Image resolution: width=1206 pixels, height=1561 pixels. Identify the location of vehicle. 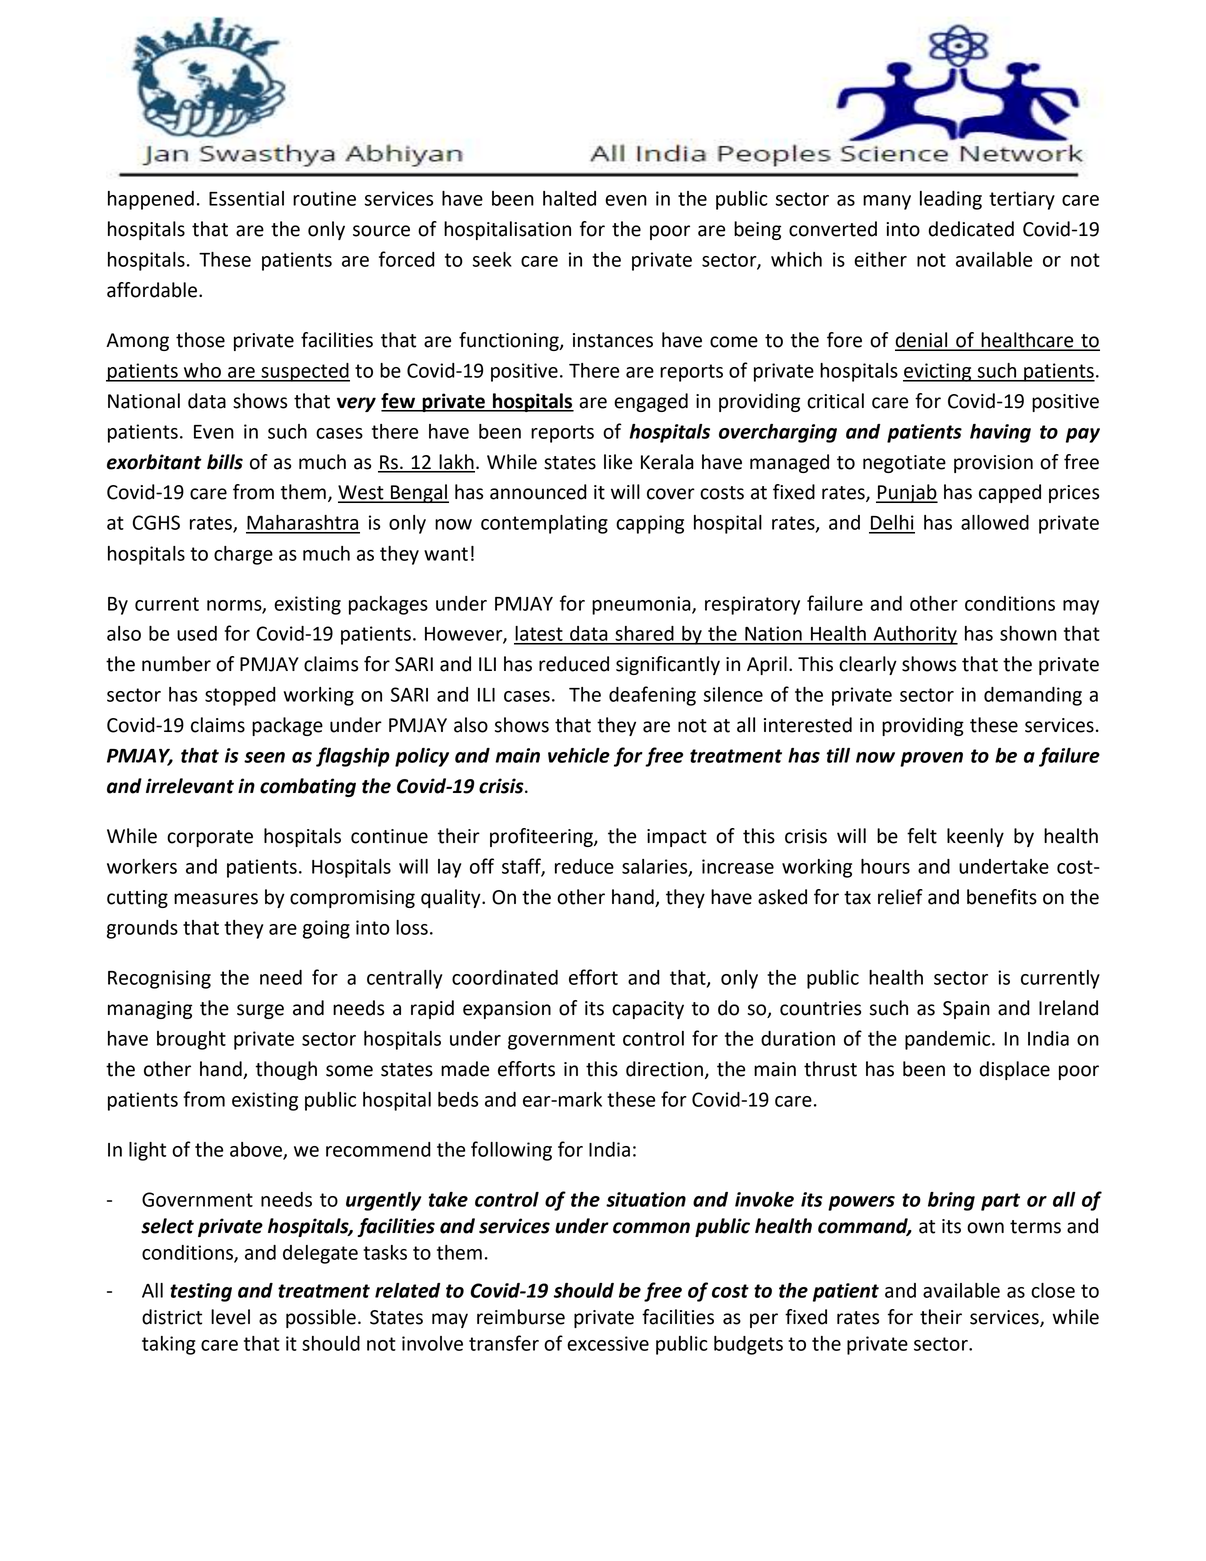
(579, 755).
